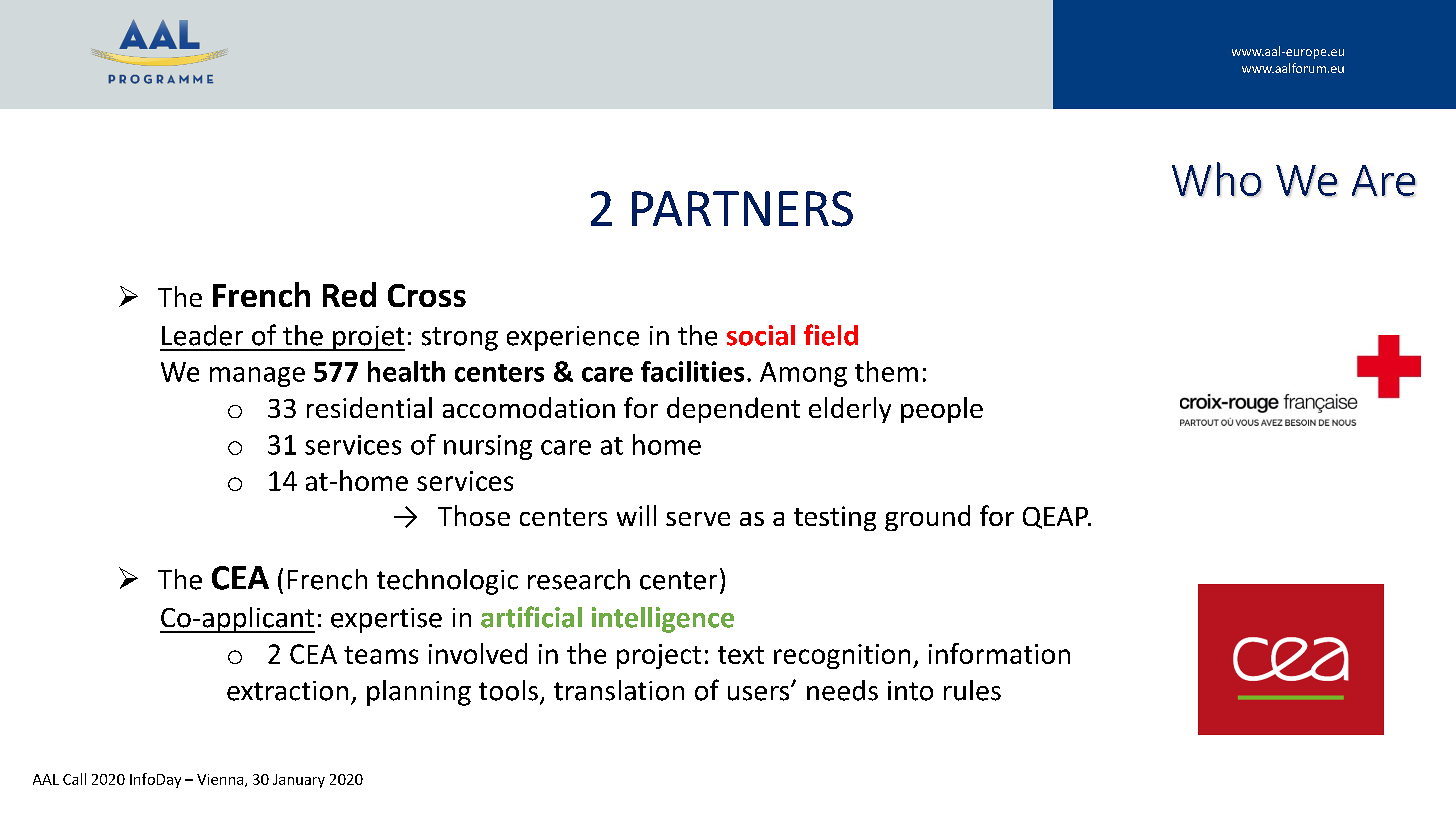  Describe the element at coordinates (942, 410) in the page. I see `people` at that location.
